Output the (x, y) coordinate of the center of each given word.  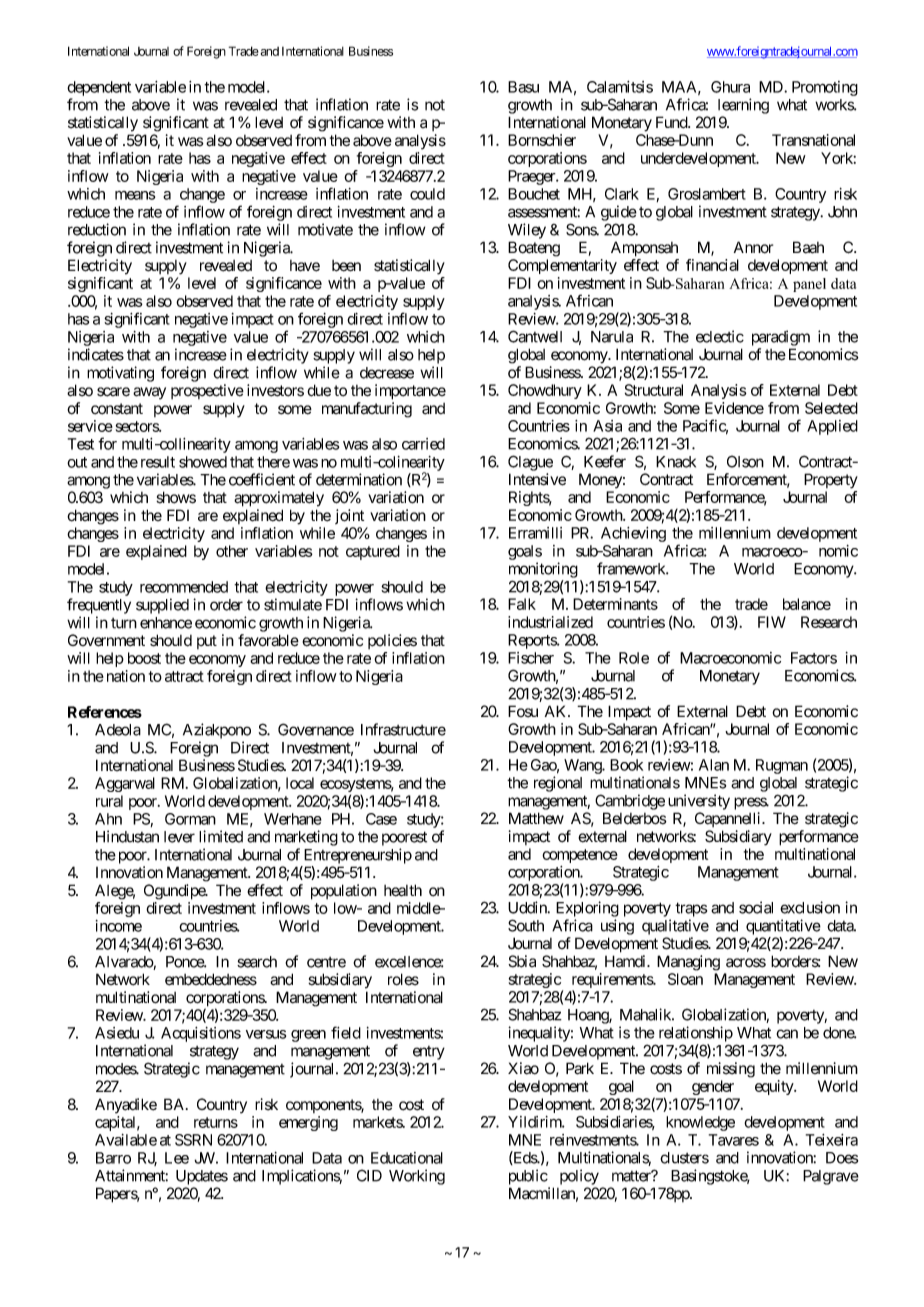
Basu (523, 87)
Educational (407, 1158)
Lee (177, 1158)
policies (392, 641)
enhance (166, 623)
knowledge (700, 1123)
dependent (99, 88)
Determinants (615, 604)
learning (743, 106)
